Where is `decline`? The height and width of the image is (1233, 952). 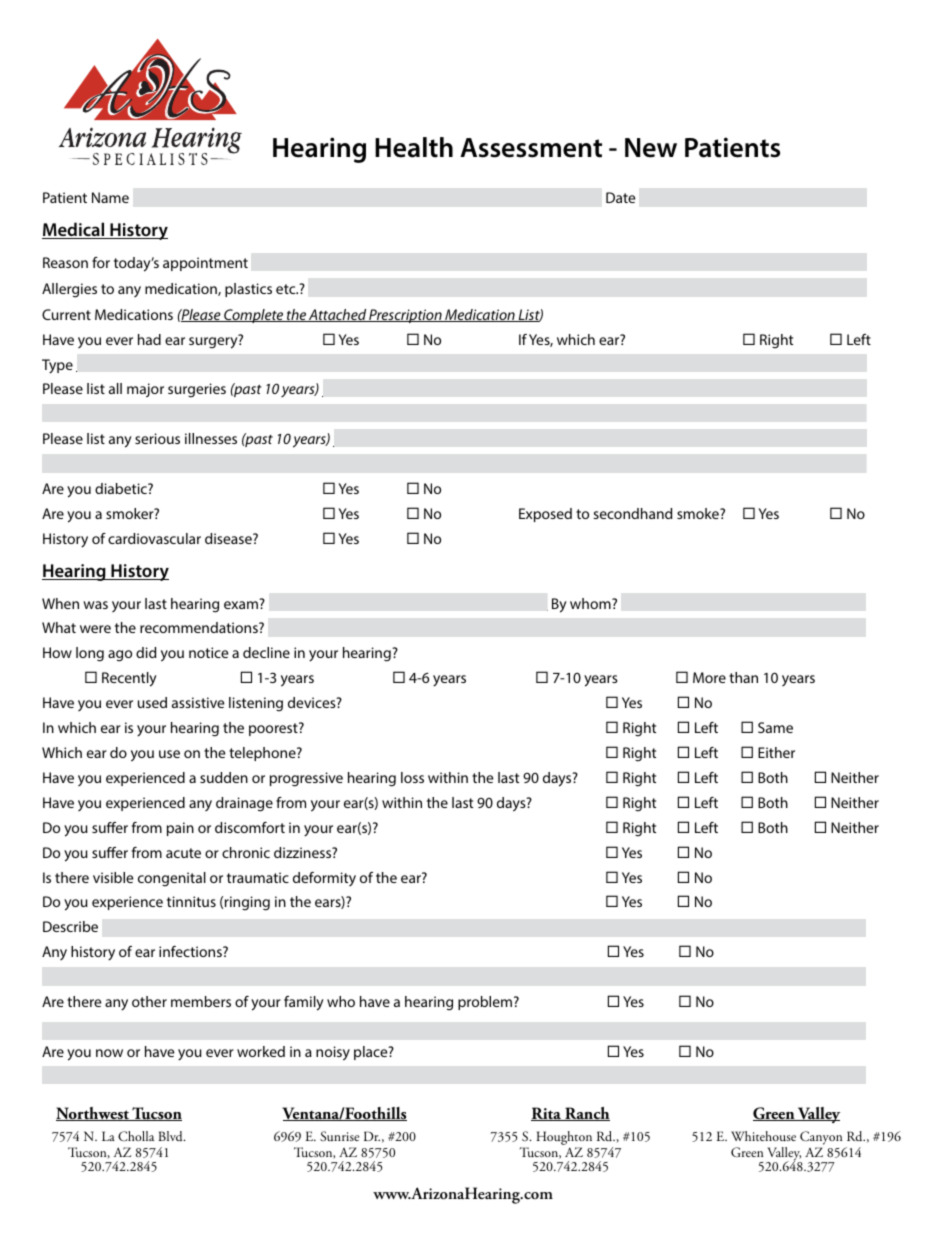
decline is located at coordinates (266, 652).
